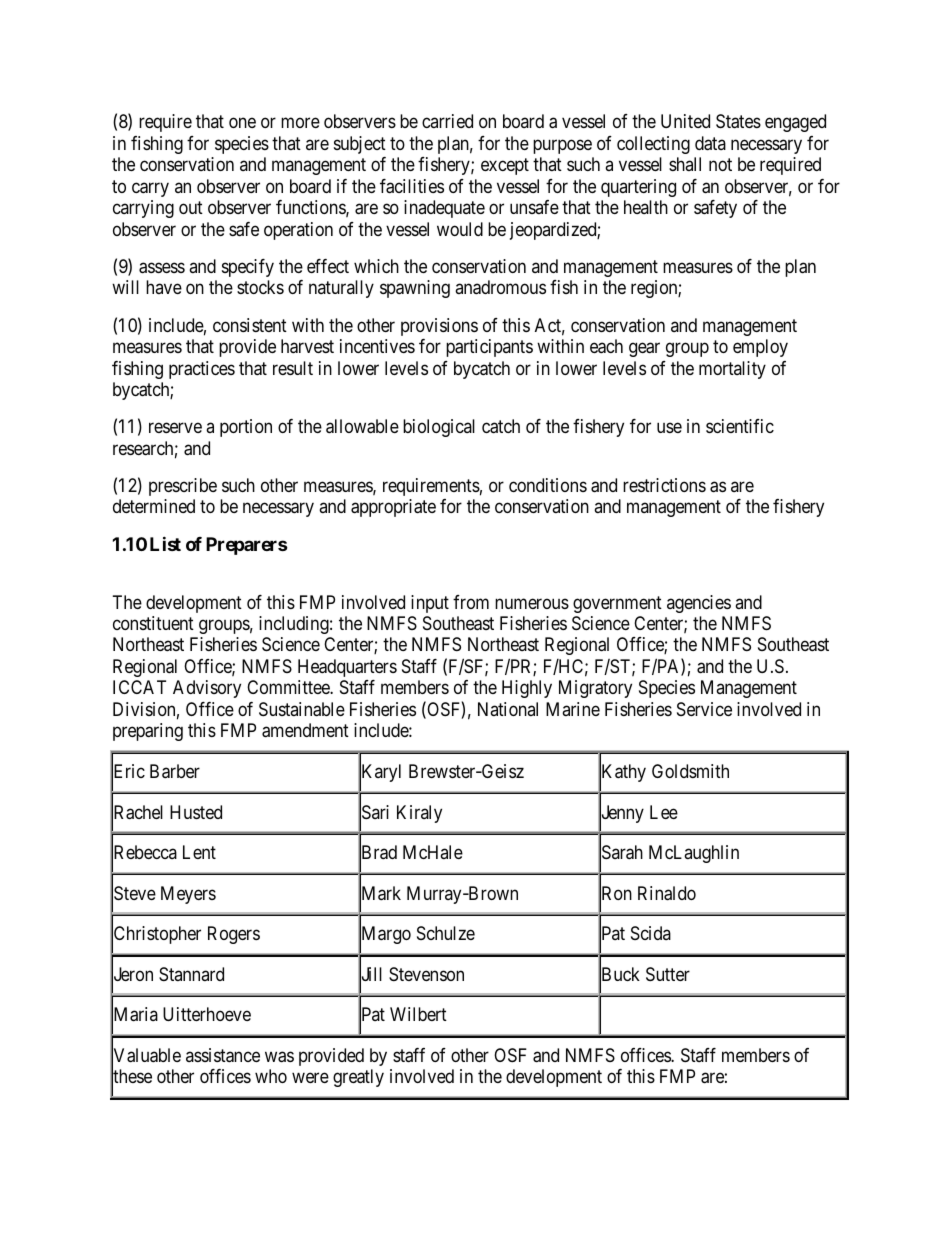 The image size is (952, 1233). Describe the element at coordinates (664, 485) in the document. I see `restrictions` at that location.
